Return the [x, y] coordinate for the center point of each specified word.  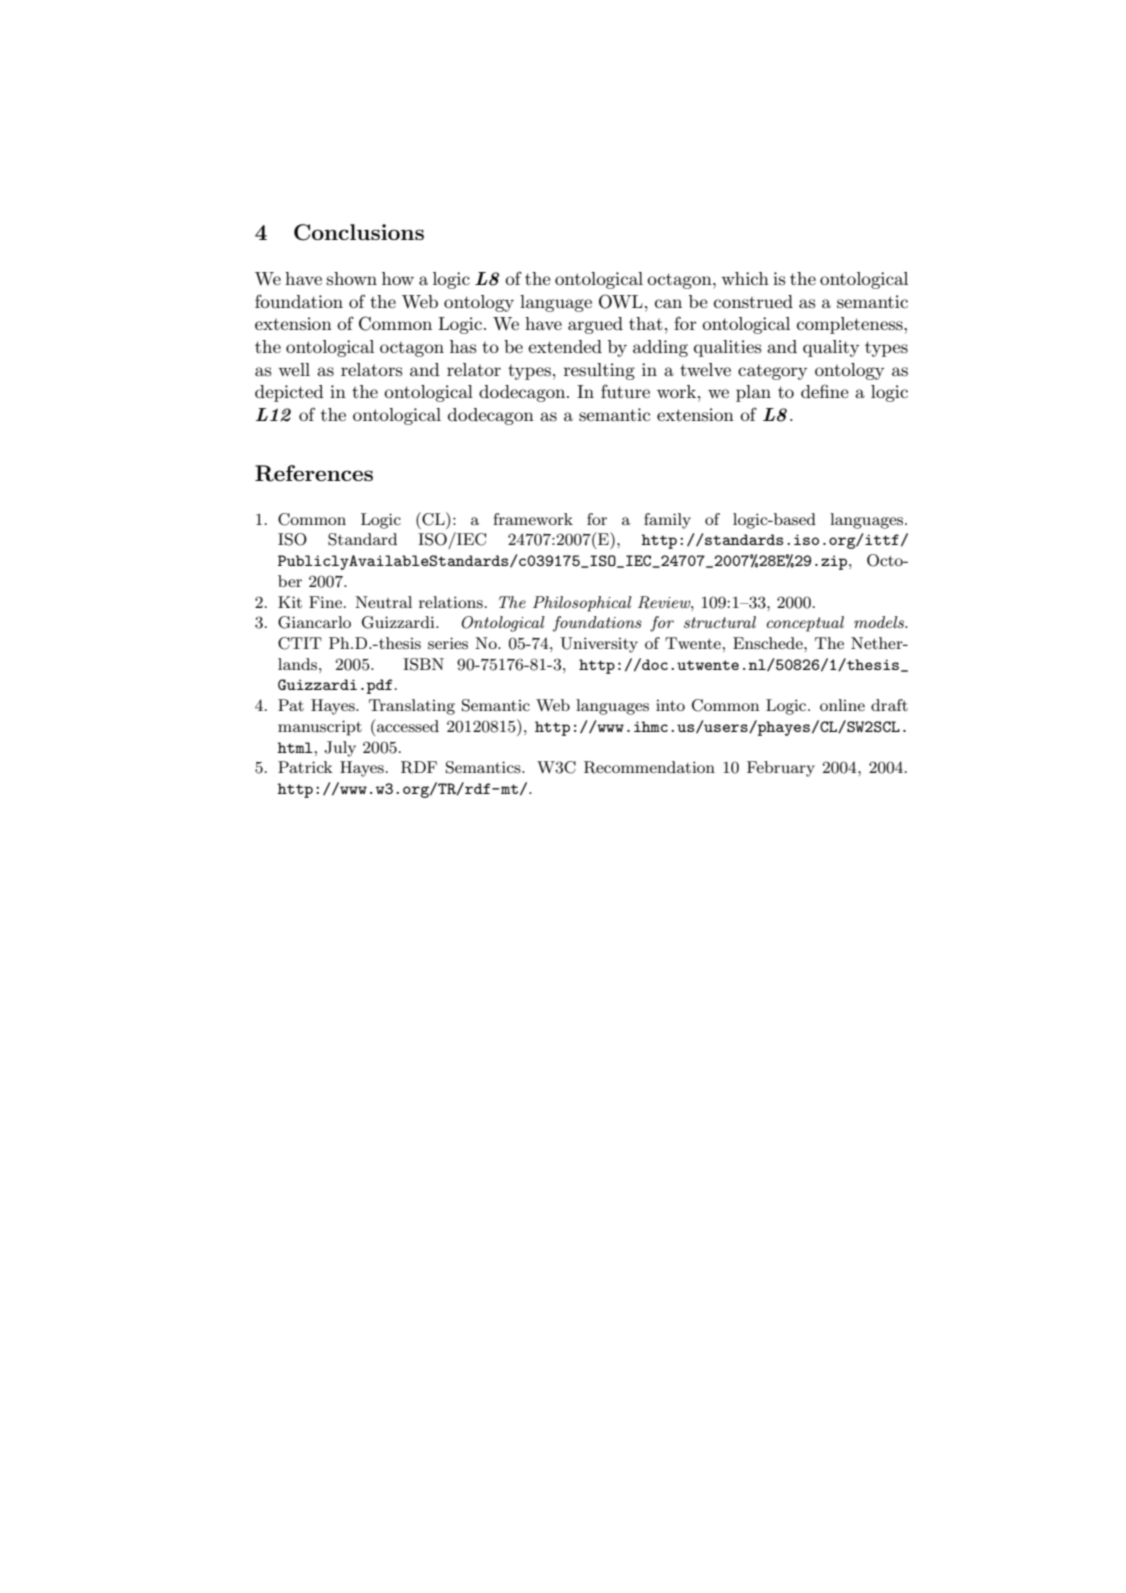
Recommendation [649, 767]
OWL [621, 301]
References [314, 473]
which [745, 278]
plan [753, 393]
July [340, 749]
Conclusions [359, 232]
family [667, 521]
